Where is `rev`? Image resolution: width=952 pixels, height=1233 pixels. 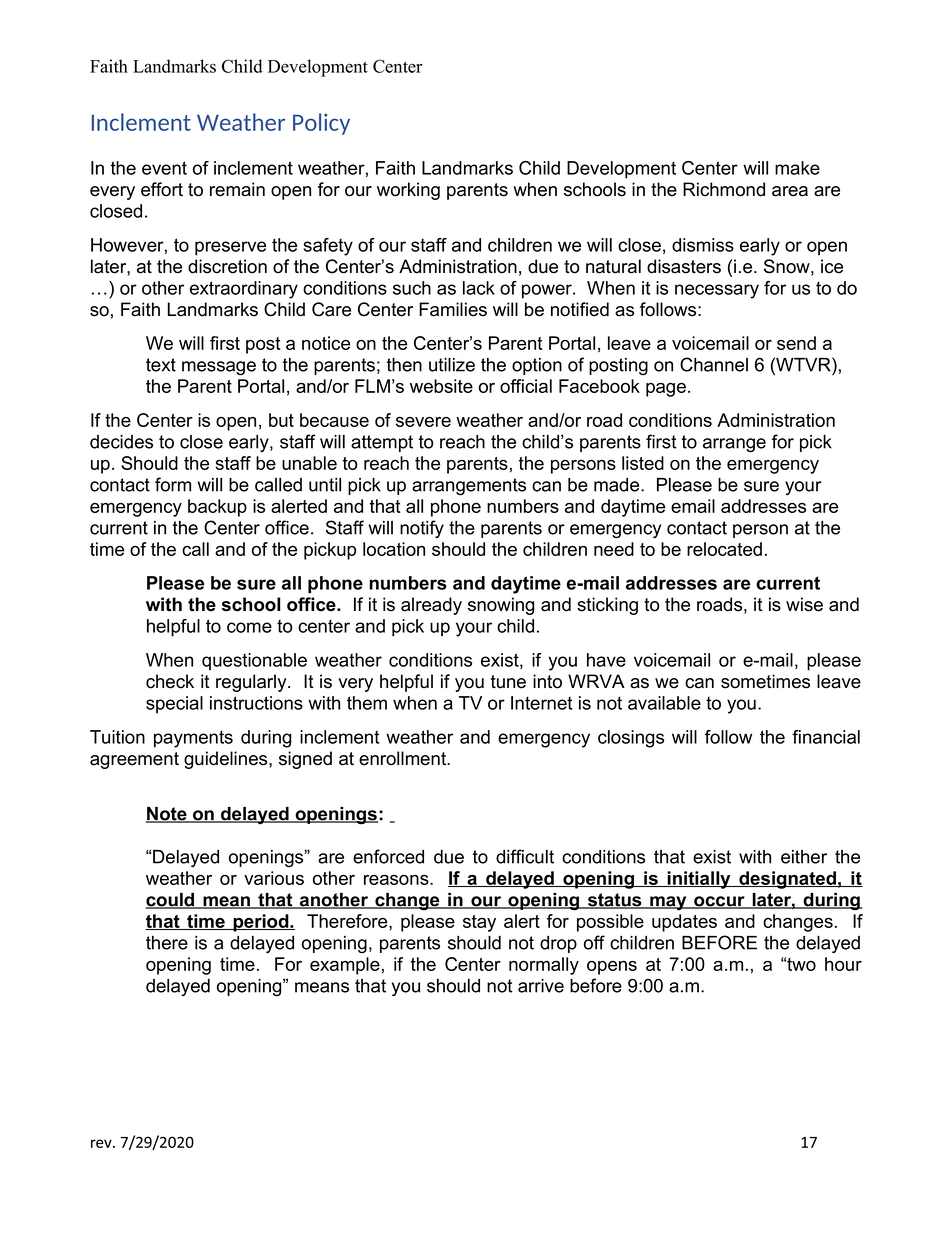
rev is located at coordinates (102, 1143).
